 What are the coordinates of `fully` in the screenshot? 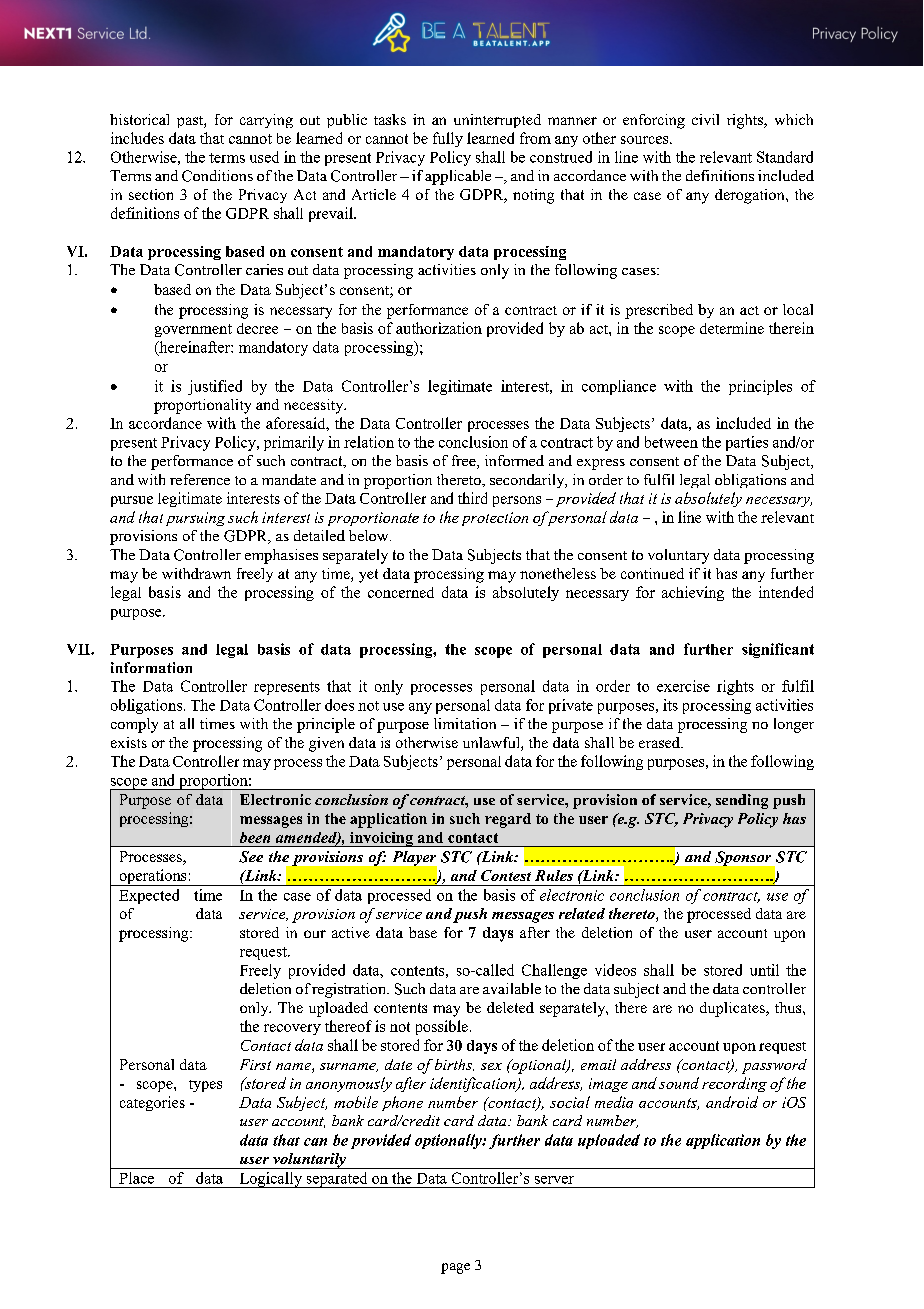 It's located at (448, 139).
